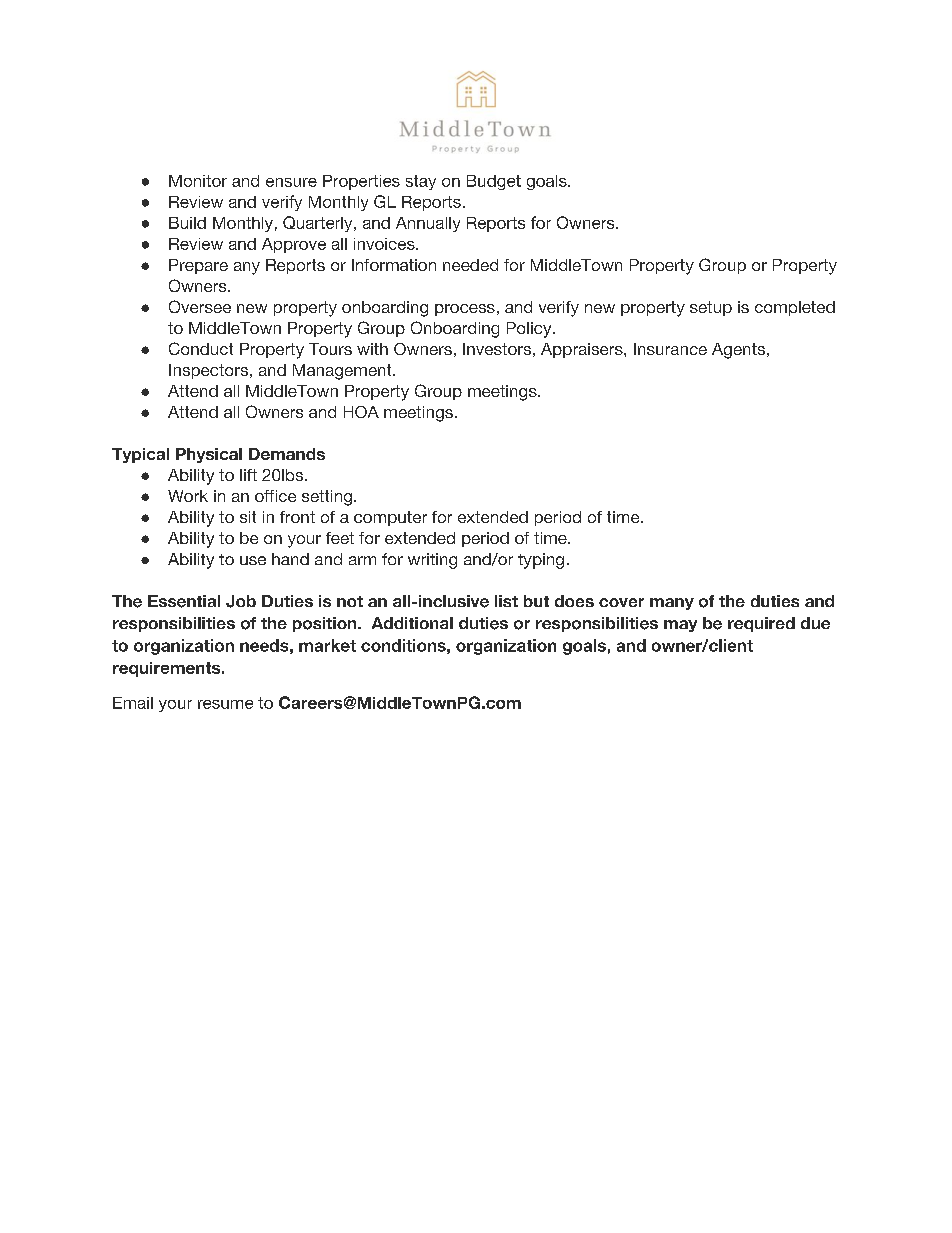  What do you see at coordinates (198, 181) in the screenshot?
I see `Monitor` at bounding box center [198, 181].
